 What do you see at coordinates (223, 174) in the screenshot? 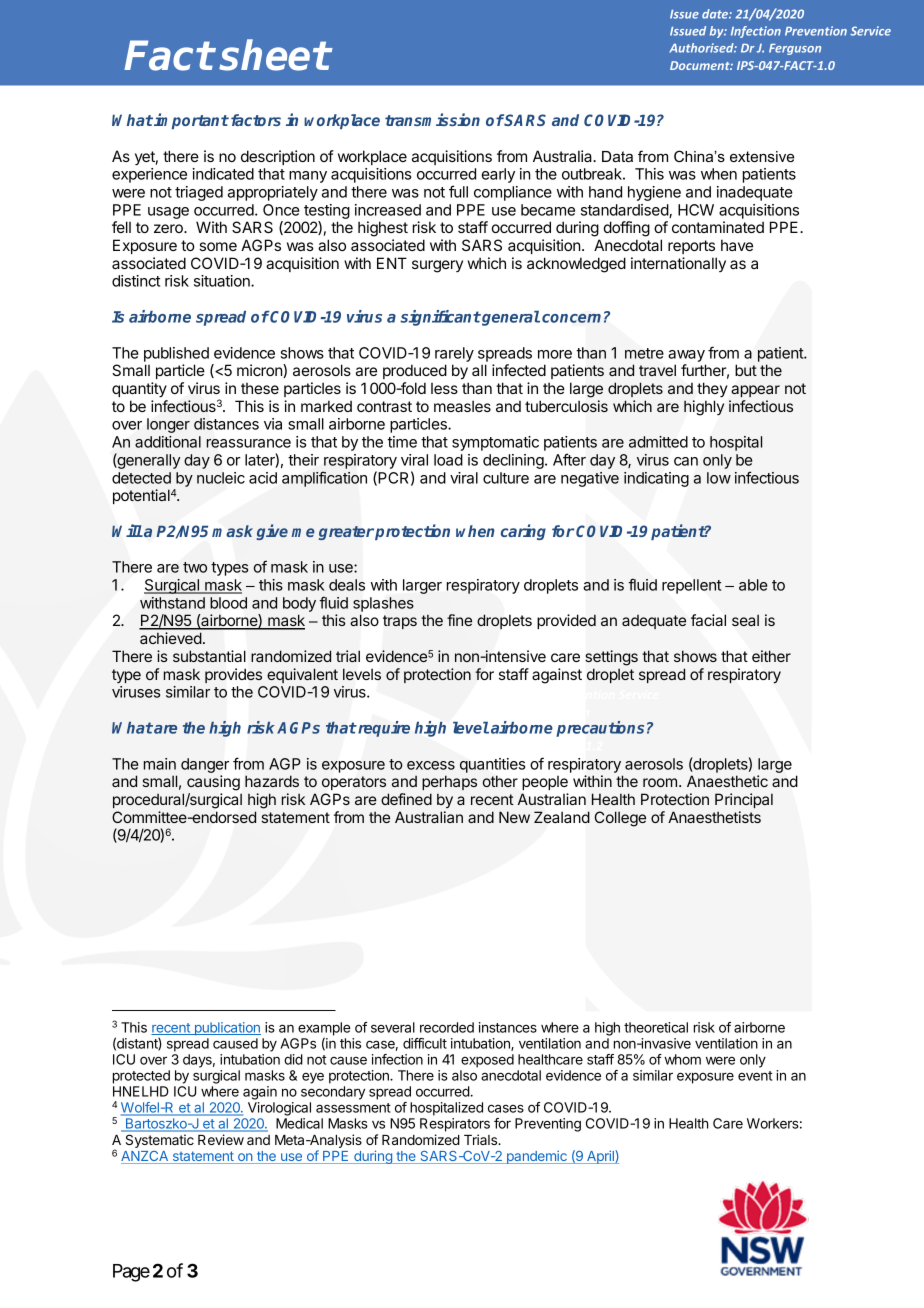
I see `indicated` at bounding box center [223, 174].
